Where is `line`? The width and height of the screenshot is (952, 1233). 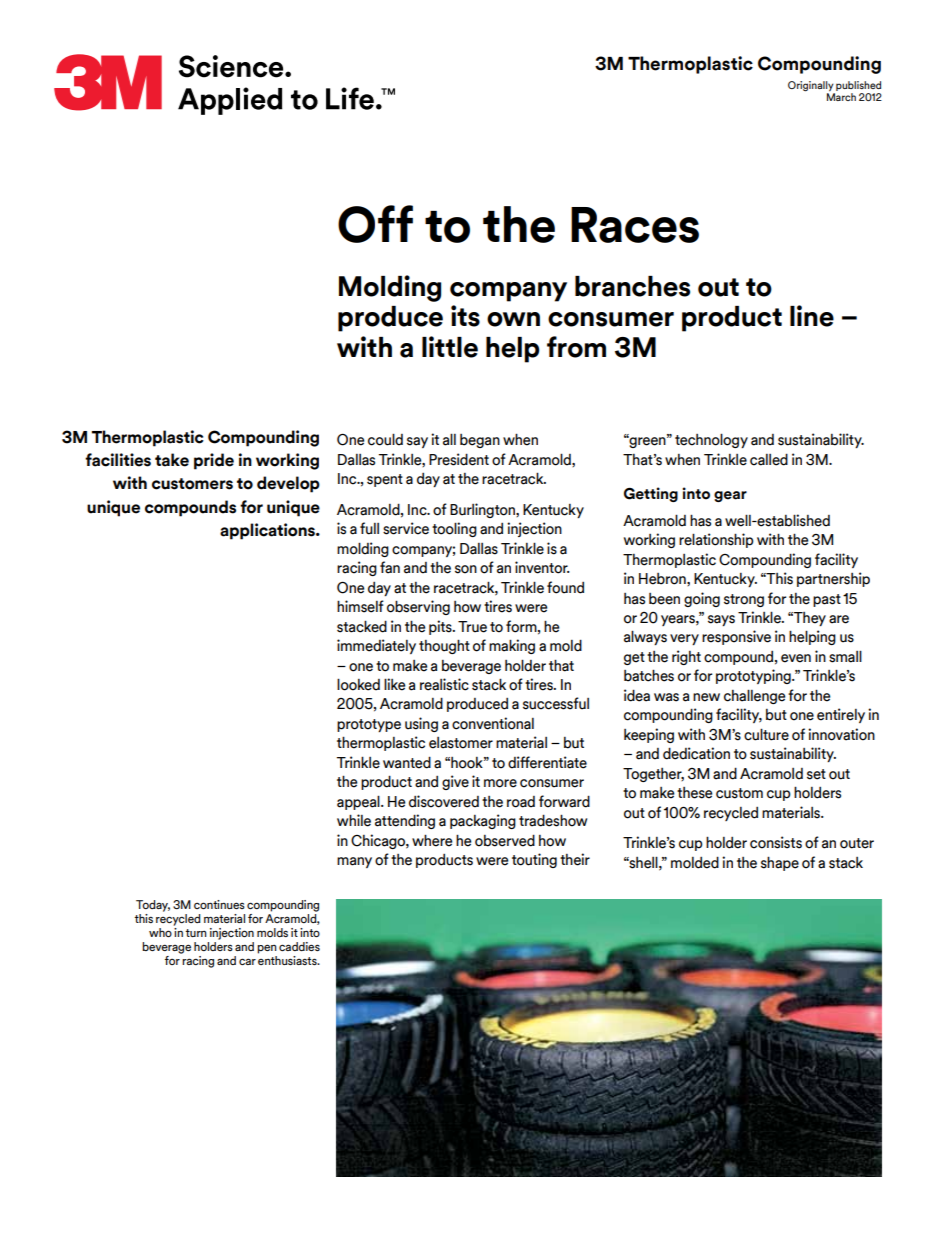
line is located at coordinates (812, 316).
